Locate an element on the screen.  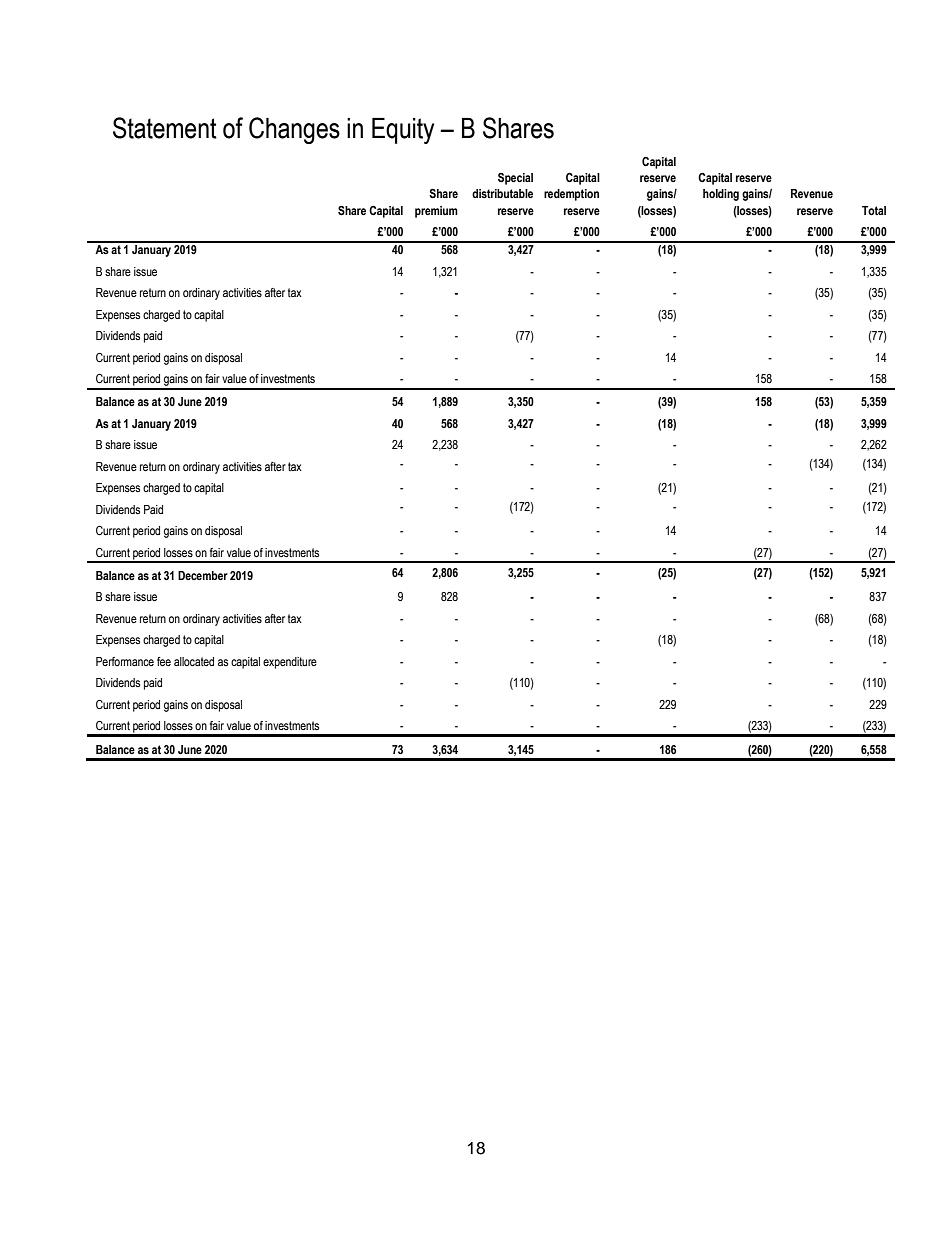
December is located at coordinates (203, 575).
